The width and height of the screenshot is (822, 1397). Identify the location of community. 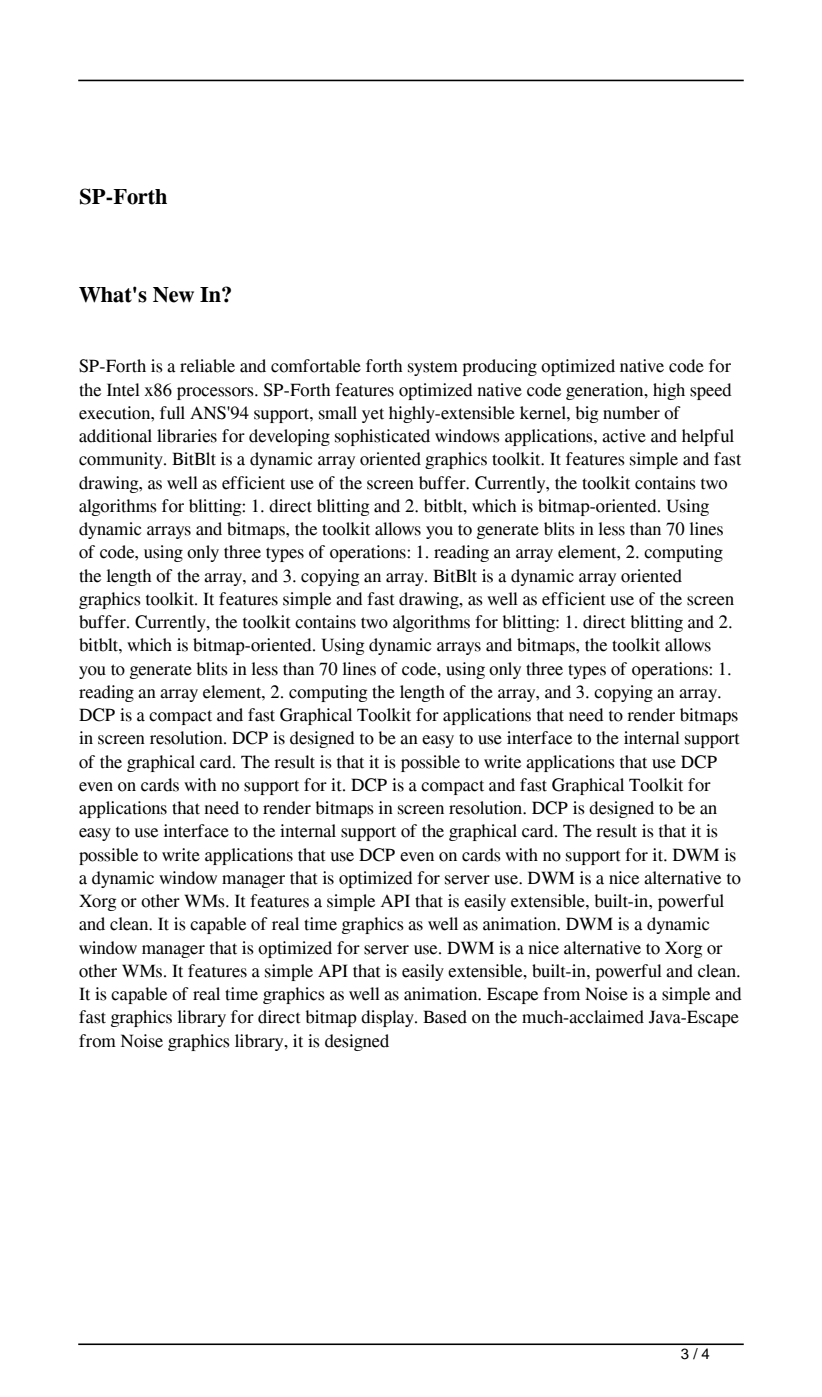
(122, 460).
